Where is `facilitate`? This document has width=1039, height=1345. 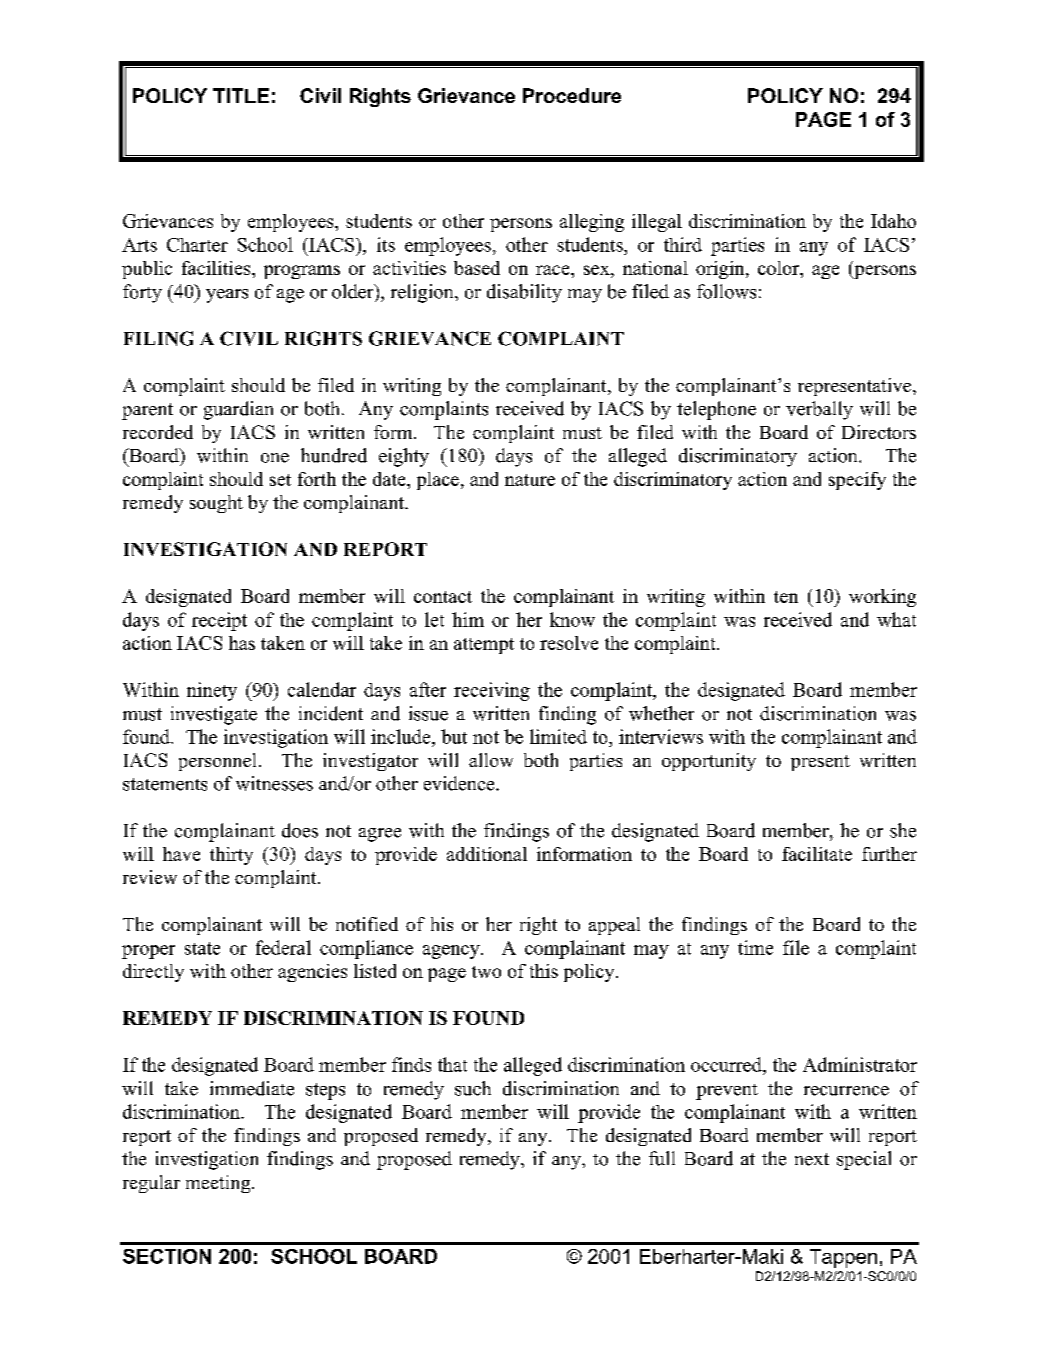
facilitate is located at coordinates (817, 854).
